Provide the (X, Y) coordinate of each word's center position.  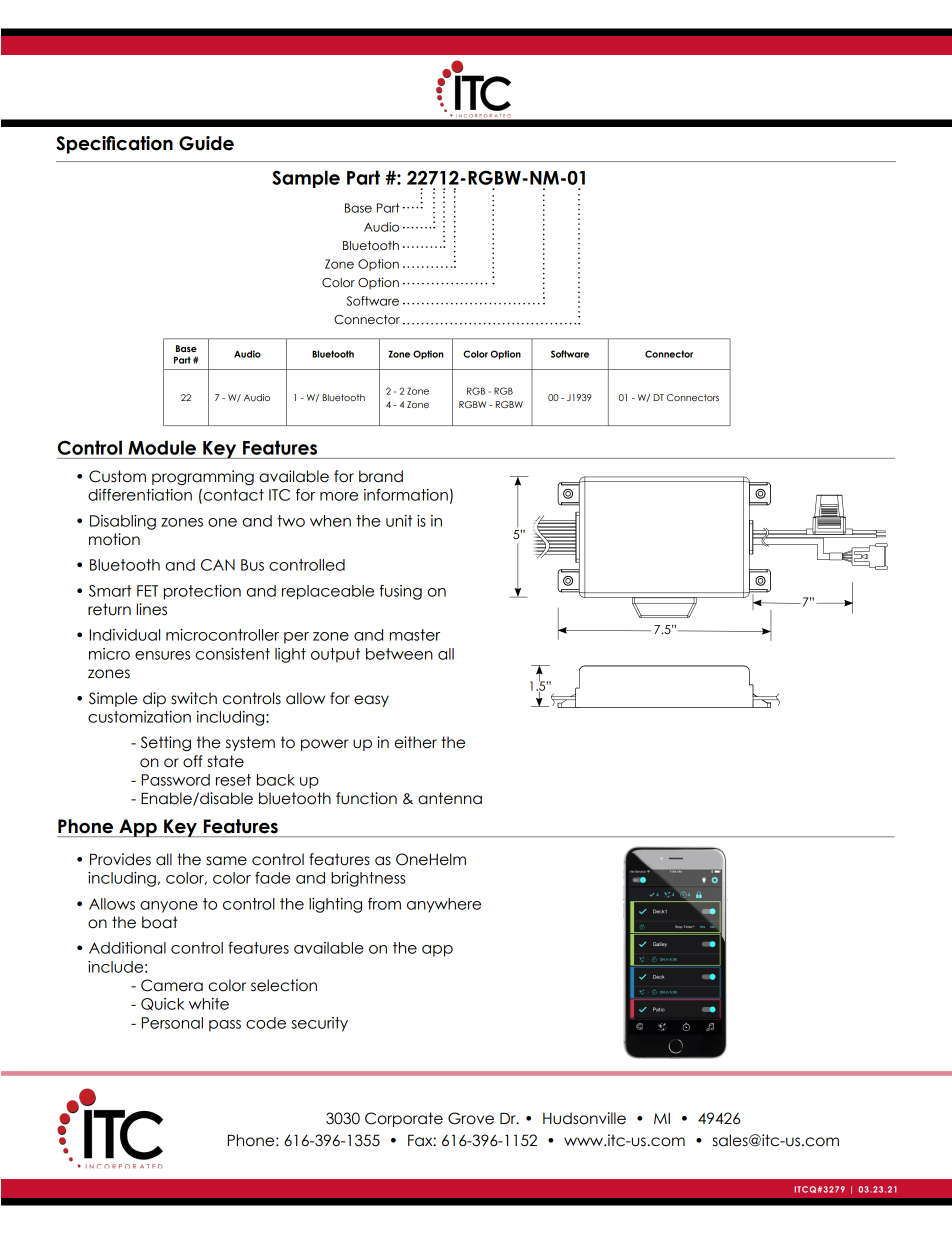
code (266, 1023)
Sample (306, 179)
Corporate (404, 1119)
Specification (114, 145)
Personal (172, 1023)
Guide (206, 143)
